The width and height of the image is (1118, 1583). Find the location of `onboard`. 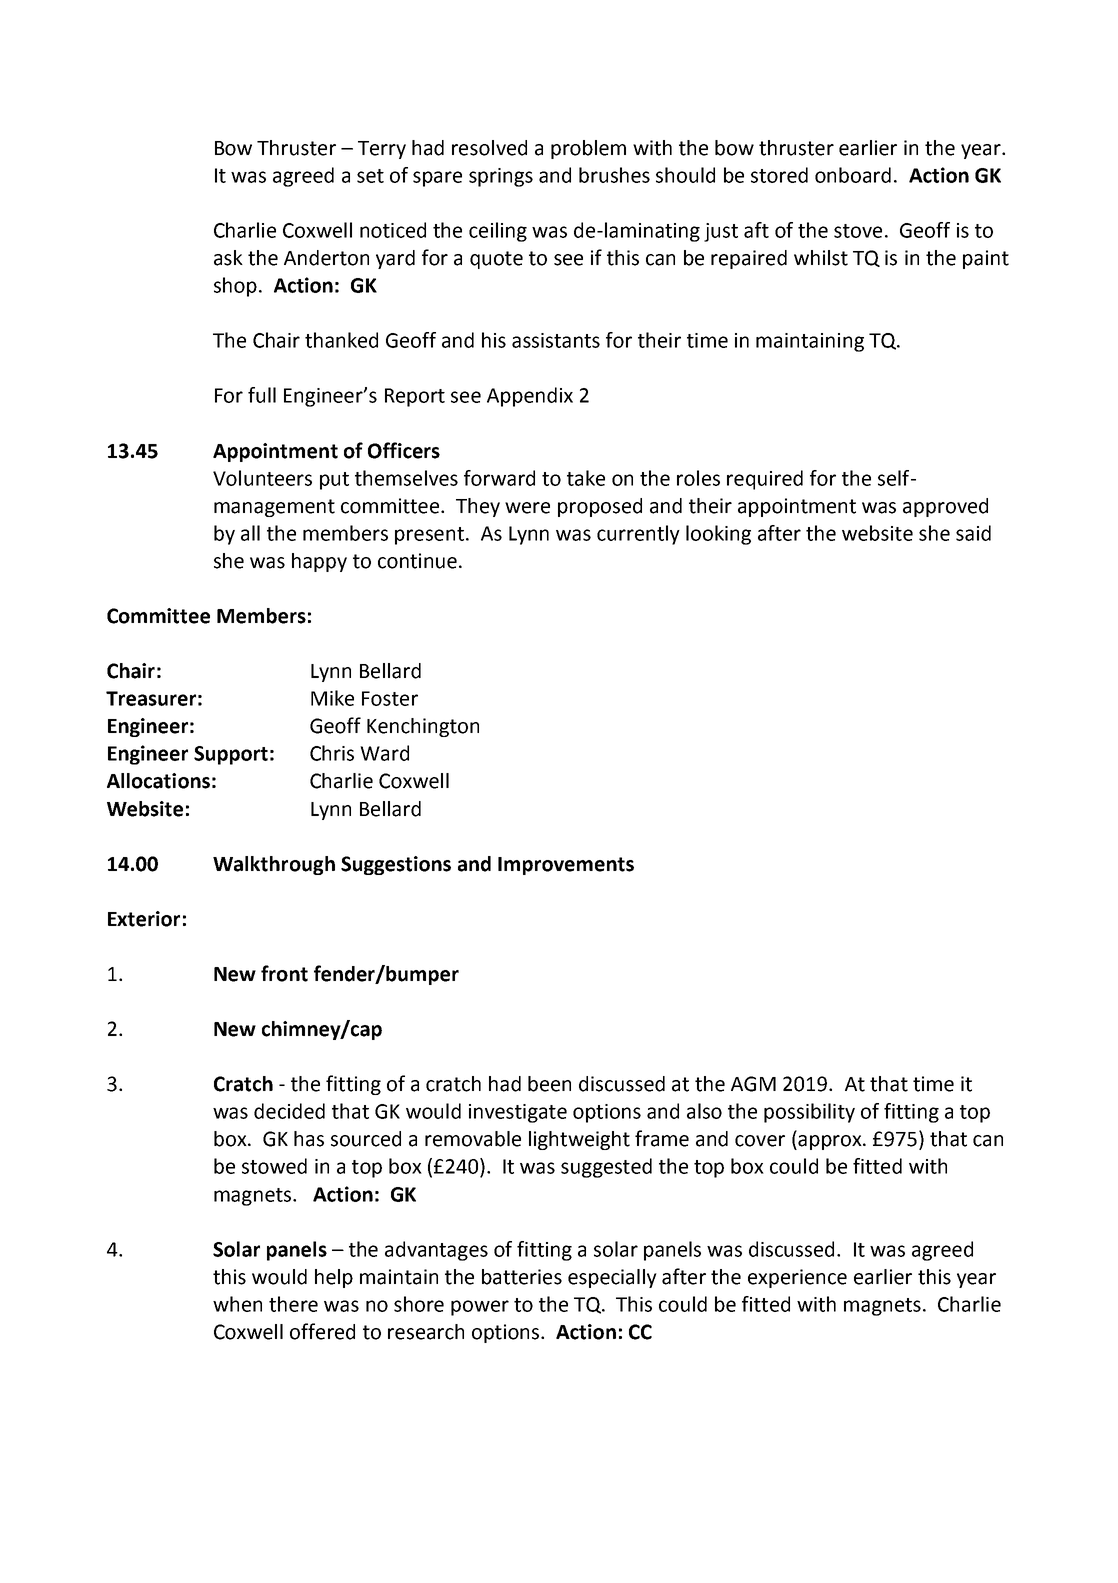

onboard is located at coordinates (853, 175).
